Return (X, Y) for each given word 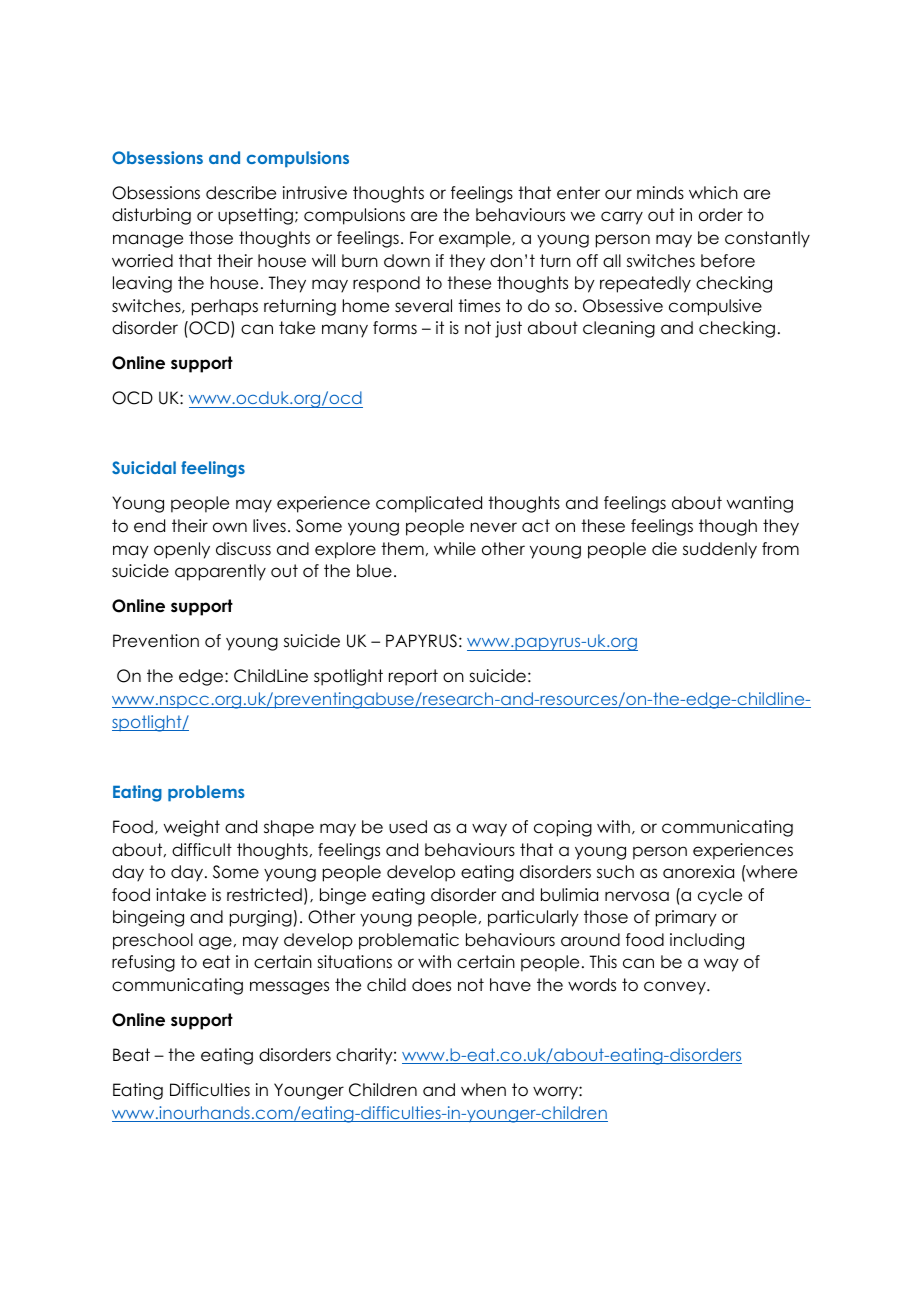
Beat (131, 1055)
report (413, 677)
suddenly (720, 550)
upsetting (255, 216)
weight (192, 828)
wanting (760, 504)
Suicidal (144, 467)
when (483, 1090)
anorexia (698, 872)
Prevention (156, 641)
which (713, 193)
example (476, 239)
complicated (429, 504)
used (408, 827)
